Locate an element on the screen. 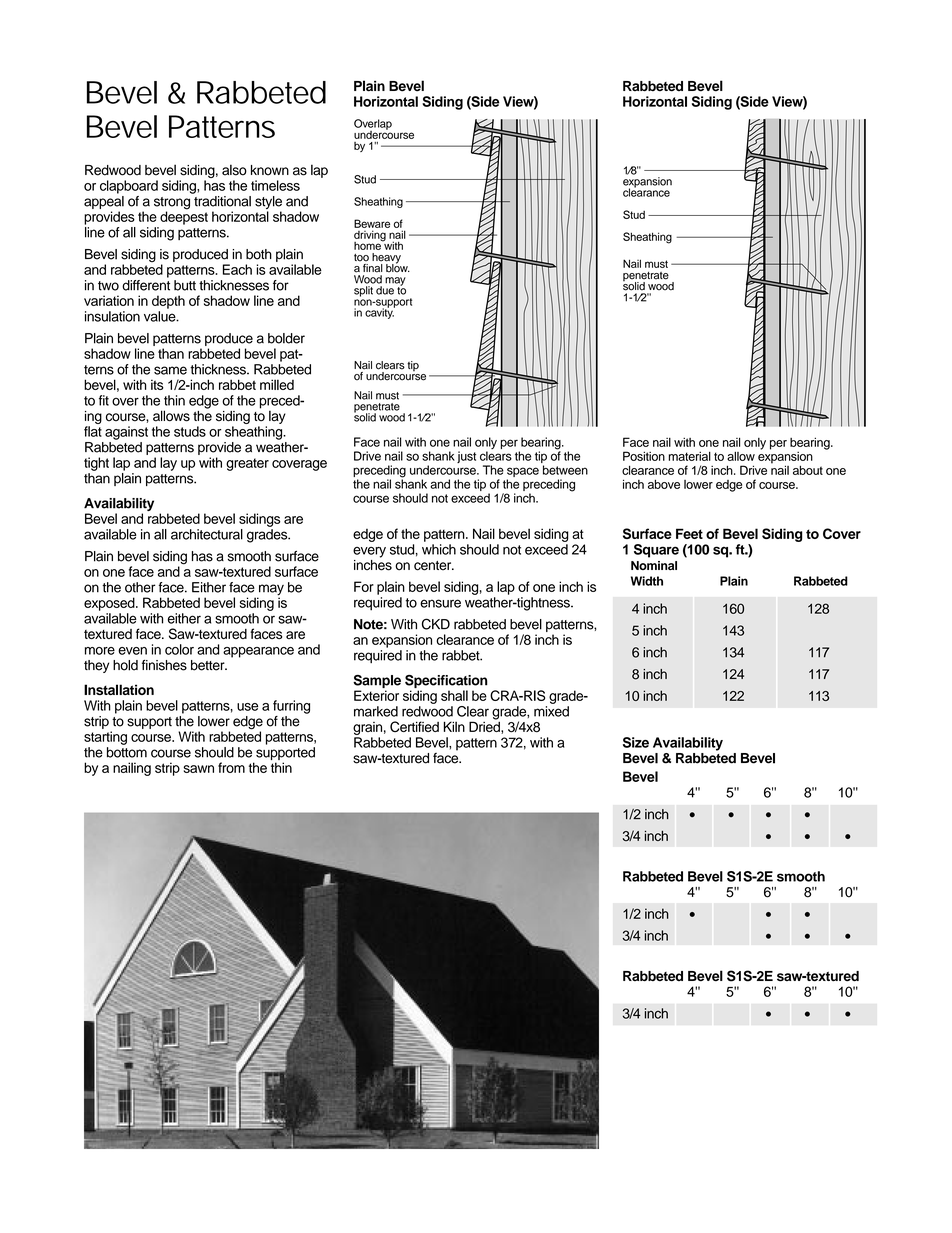 The image size is (952, 1233). clapboard is located at coordinates (129, 187).
